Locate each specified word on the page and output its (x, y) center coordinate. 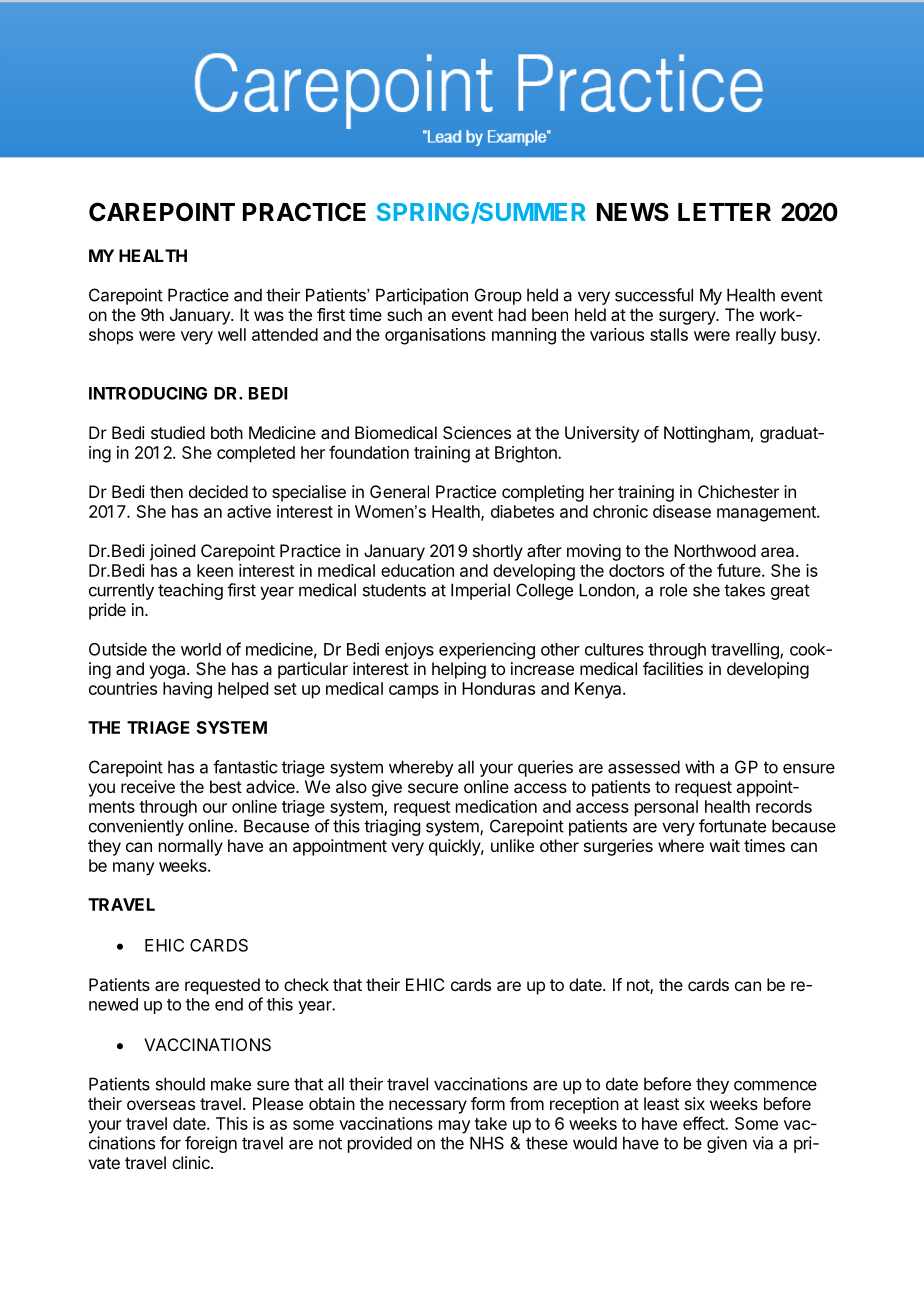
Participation (422, 296)
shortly (498, 552)
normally (191, 847)
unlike (512, 845)
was (269, 316)
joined (172, 552)
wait (725, 845)
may (455, 1127)
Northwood (715, 550)
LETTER (724, 212)
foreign (211, 1144)
